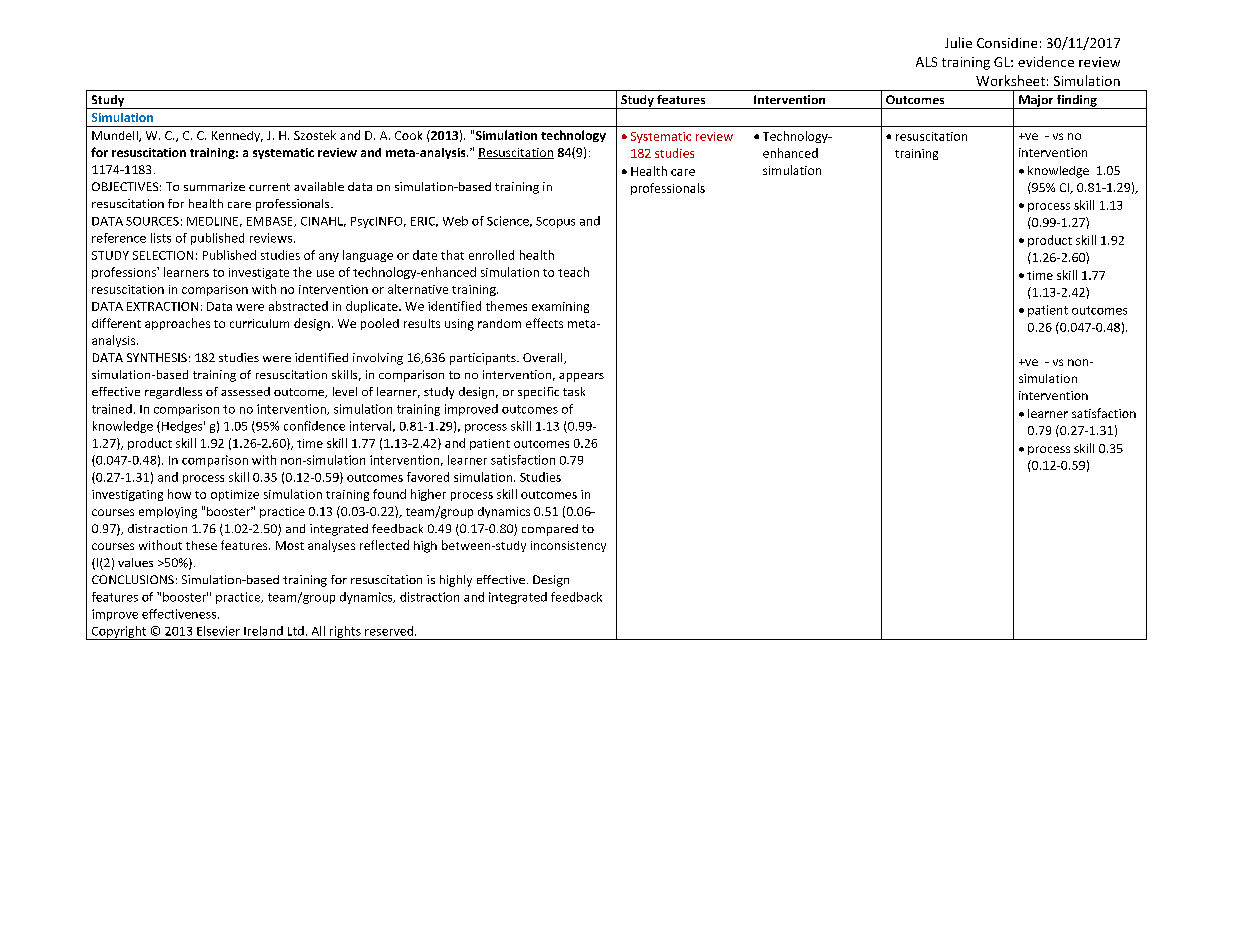  I want to click on confidence, so click(314, 426).
